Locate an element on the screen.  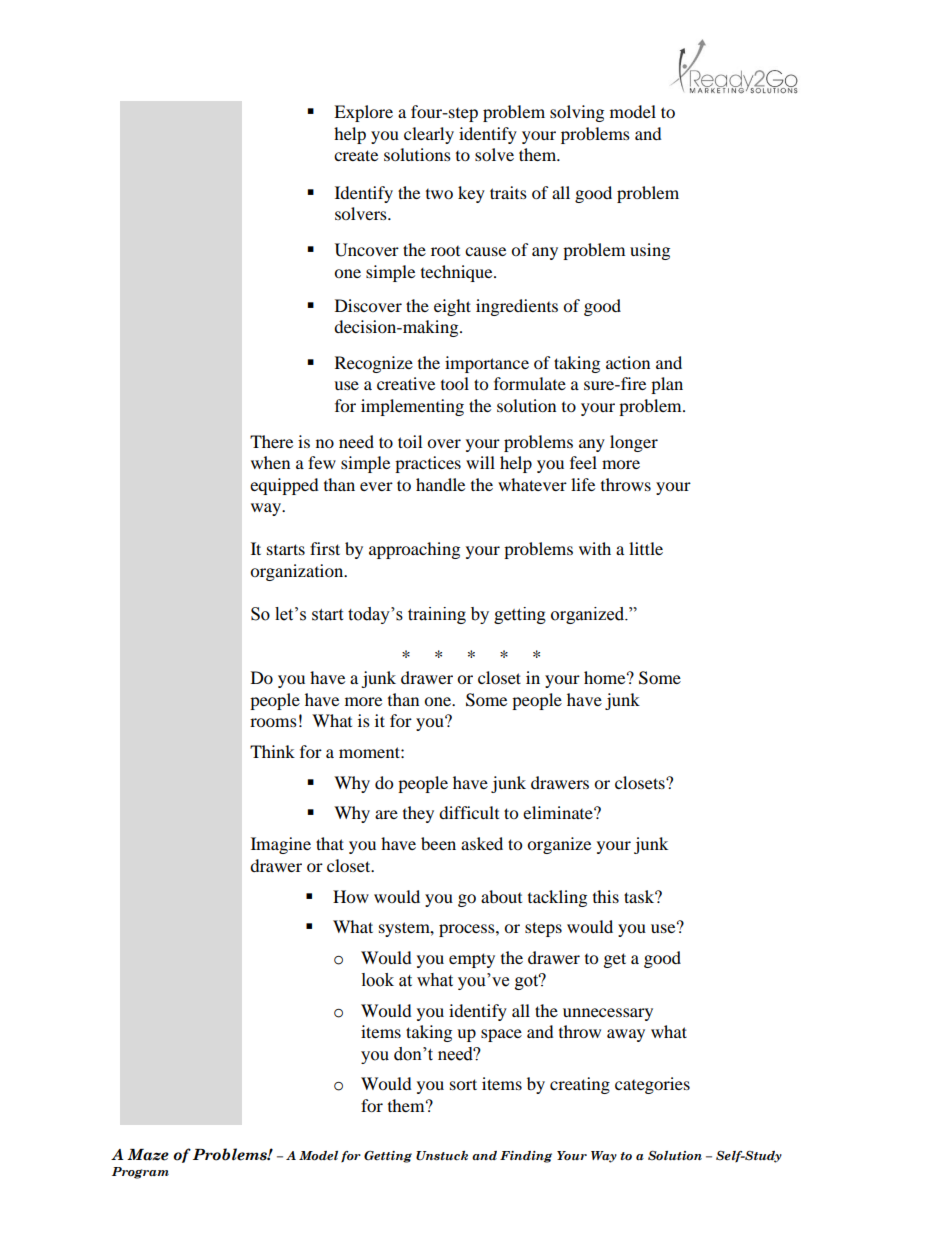
creating is located at coordinates (580, 1085).
